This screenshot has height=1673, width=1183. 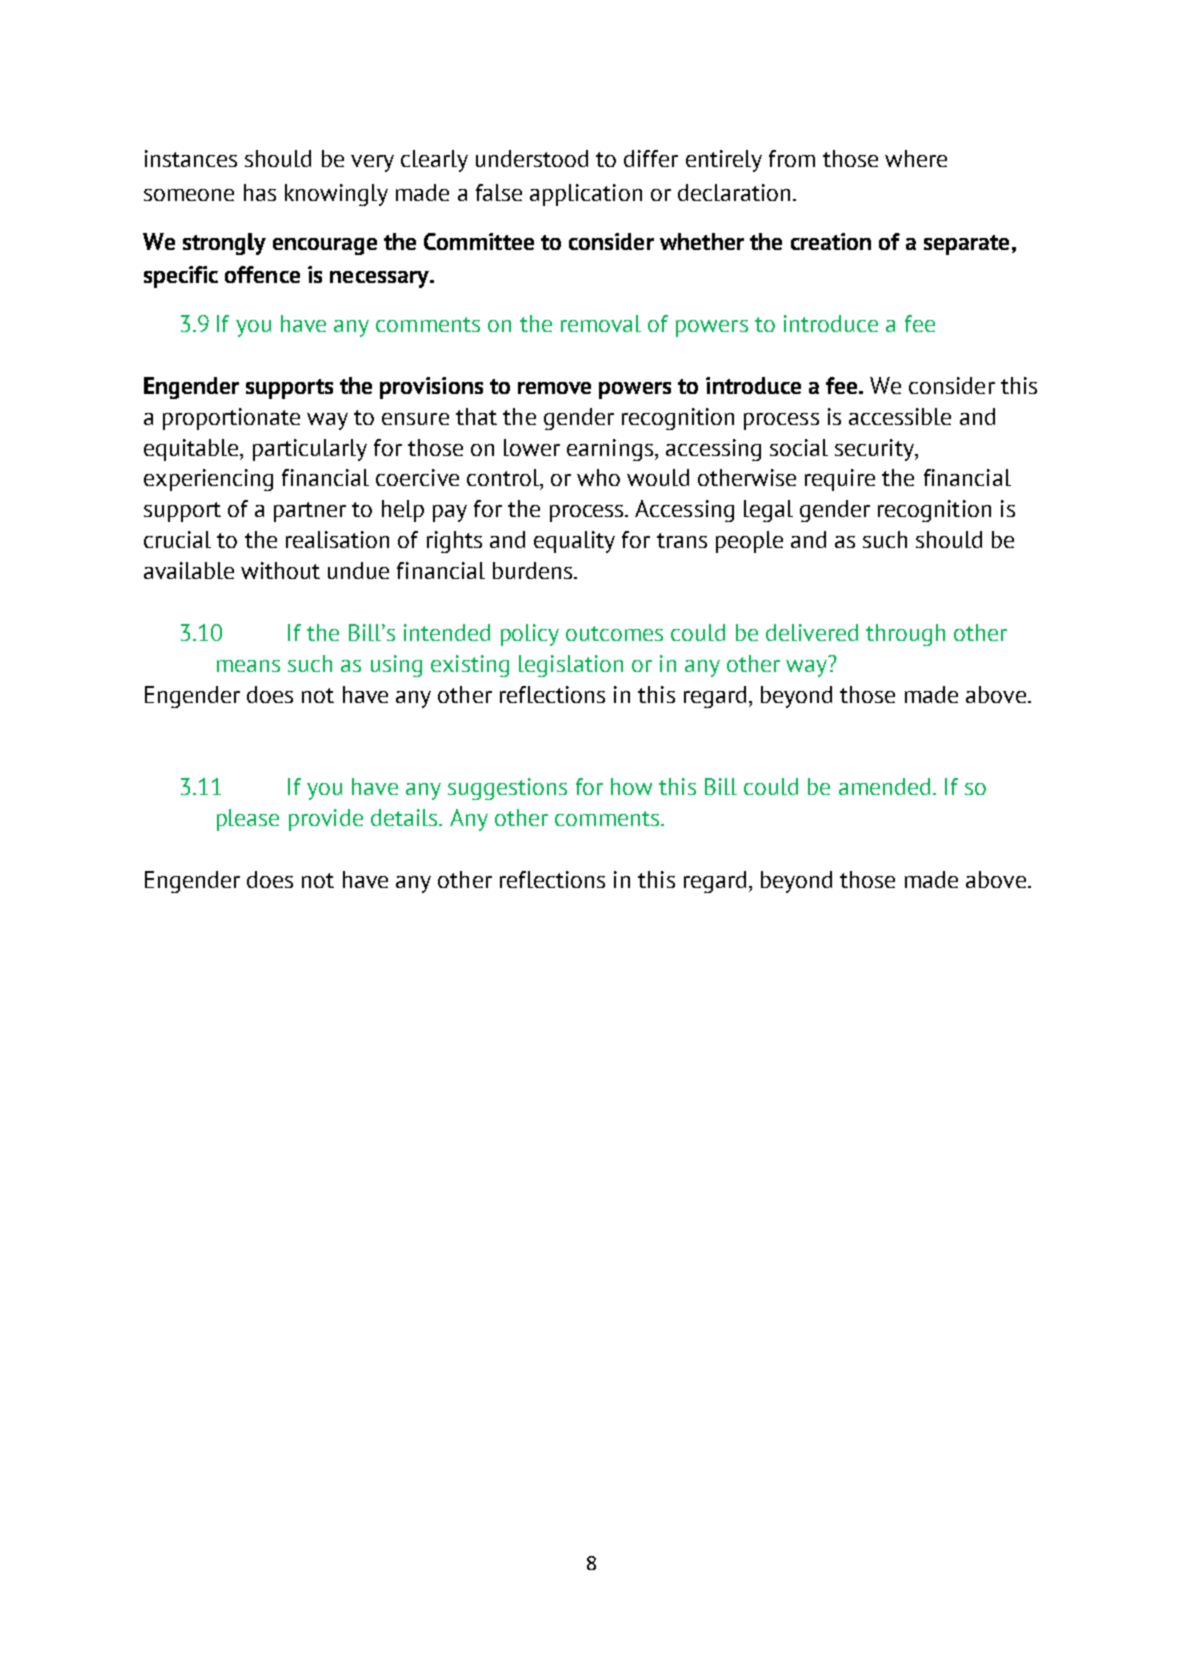 I want to click on has, so click(x=260, y=192).
